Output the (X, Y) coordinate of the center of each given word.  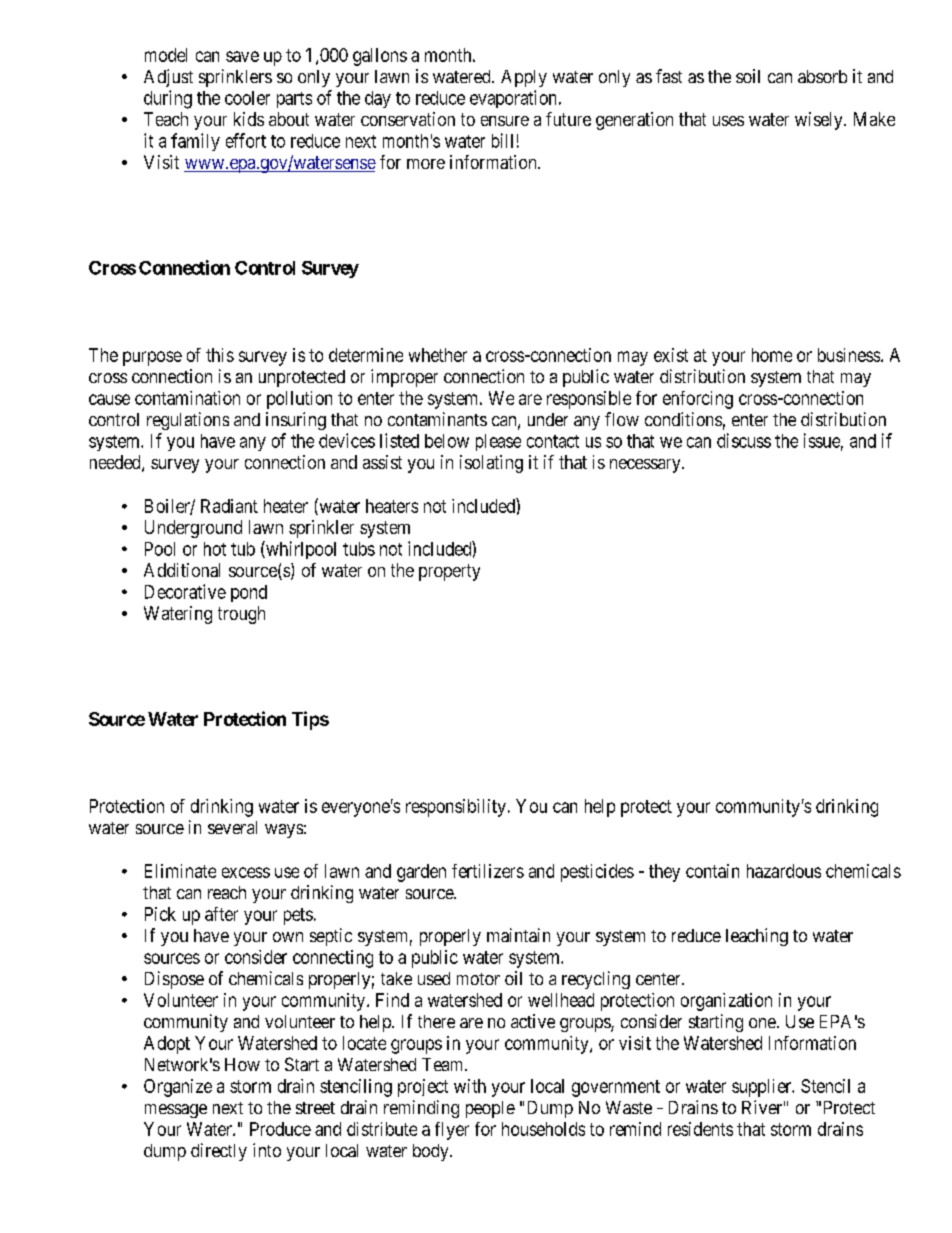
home (772, 355)
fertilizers (488, 871)
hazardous (784, 871)
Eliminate (180, 871)
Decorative (185, 591)
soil (748, 76)
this (220, 355)
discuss (744, 440)
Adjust (168, 78)
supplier (763, 1088)
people (490, 1109)
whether (438, 355)
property (449, 572)
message (176, 1111)
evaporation (515, 99)
